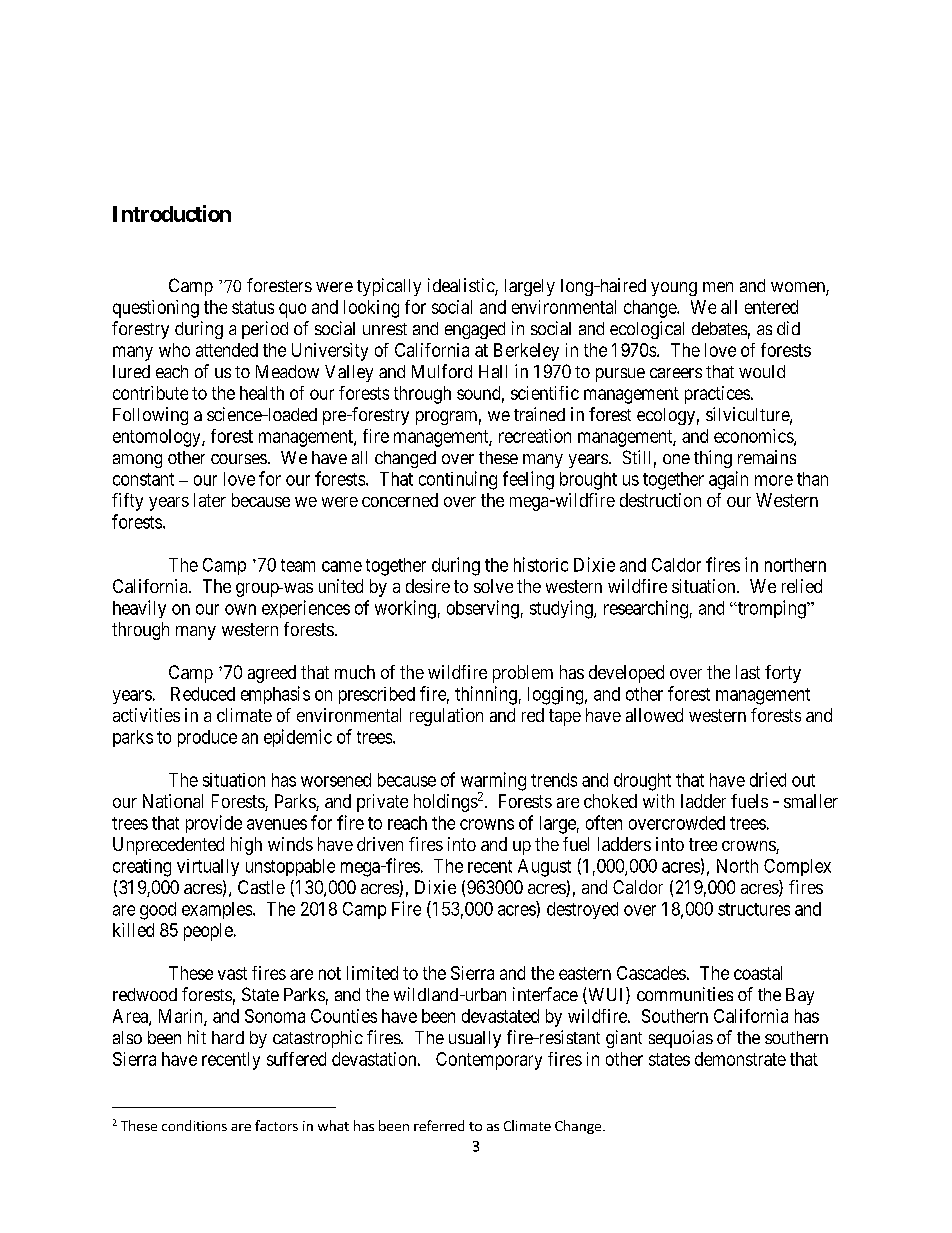 This page has width=952, height=1233. What do you see at coordinates (194, 1125) in the page?
I see `conditions` at bounding box center [194, 1125].
